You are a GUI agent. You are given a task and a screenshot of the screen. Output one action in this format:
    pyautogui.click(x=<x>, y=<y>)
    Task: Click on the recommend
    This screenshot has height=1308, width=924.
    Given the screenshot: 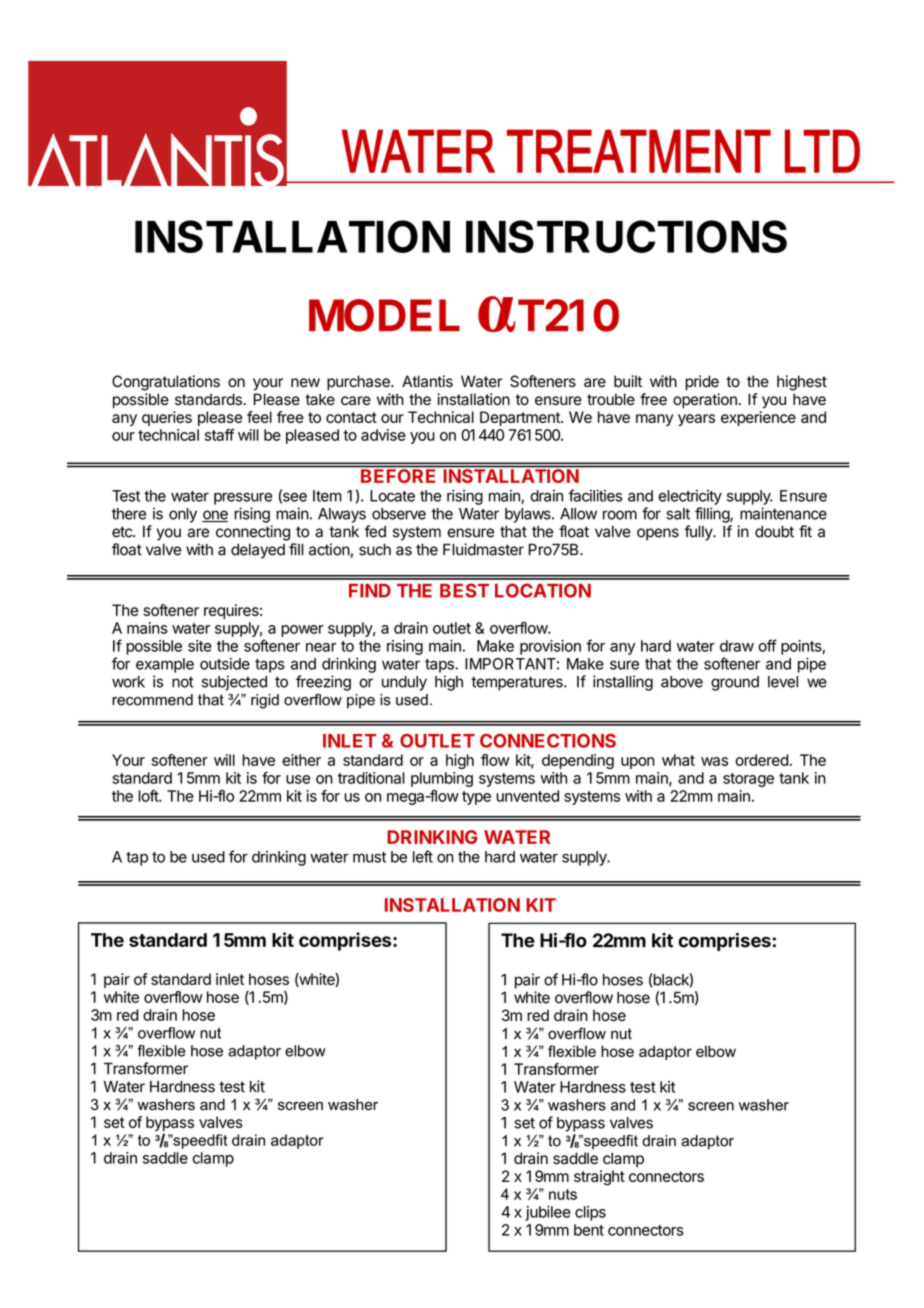 What is the action you would take?
    pyautogui.click(x=152, y=700)
